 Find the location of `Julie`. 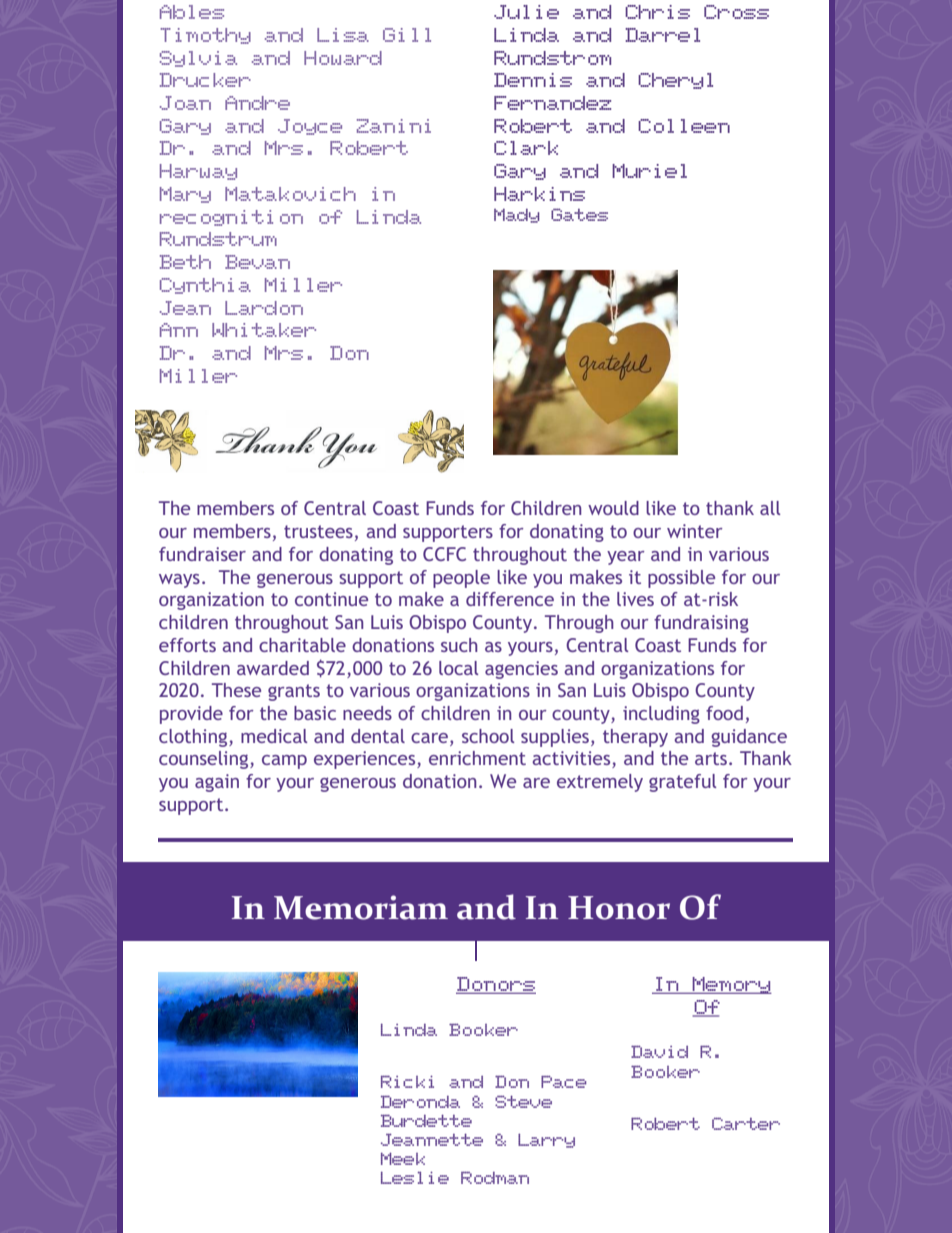

Julie is located at coordinates (526, 12).
